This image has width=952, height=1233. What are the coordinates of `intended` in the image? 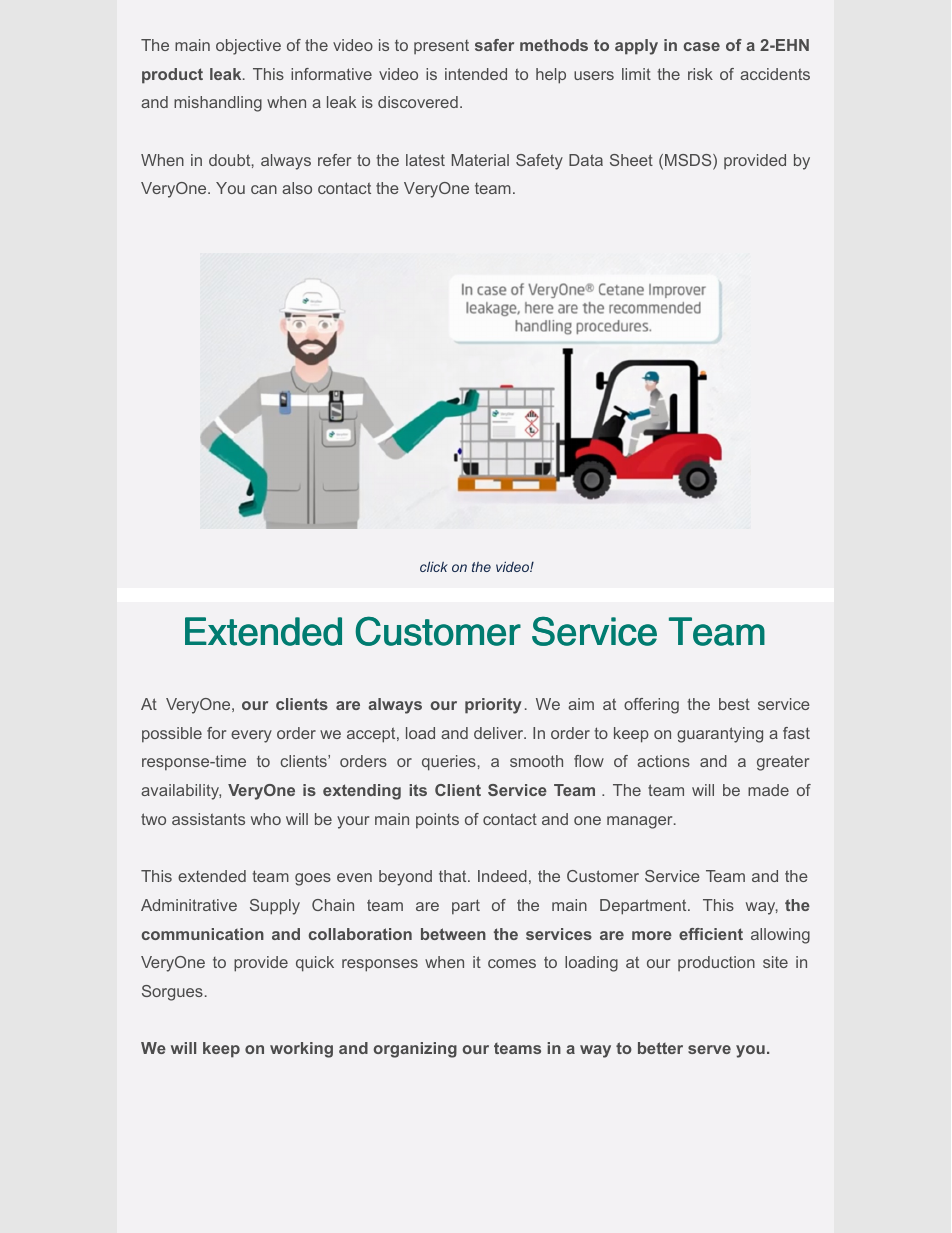 It's located at (476, 74).
